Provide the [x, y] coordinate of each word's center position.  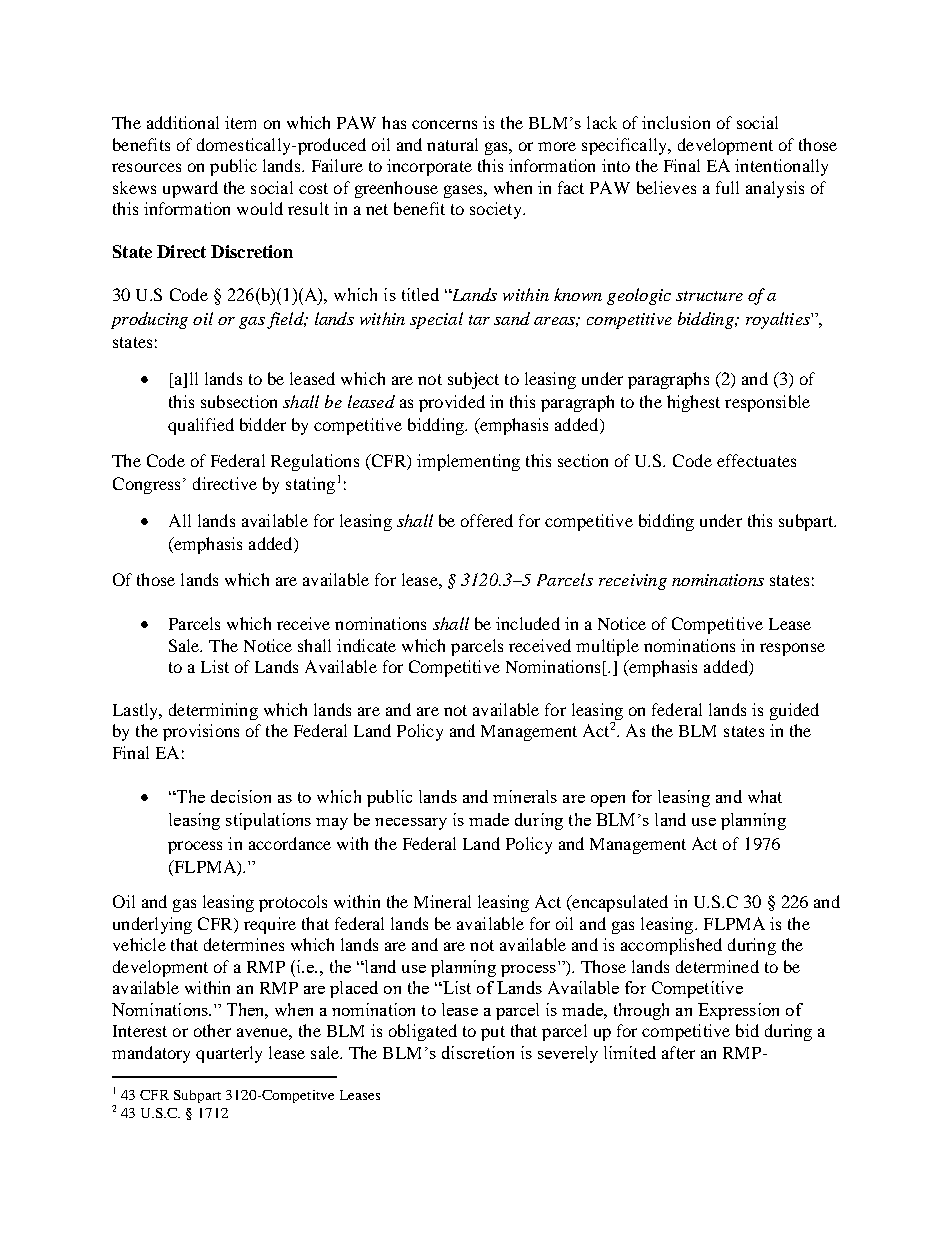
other [212, 1030]
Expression [738, 1011]
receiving [633, 582]
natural [452, 144]
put [493, 1033]
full [727, 187]
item [240, 122]
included [528, 623]
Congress [146, 485]
